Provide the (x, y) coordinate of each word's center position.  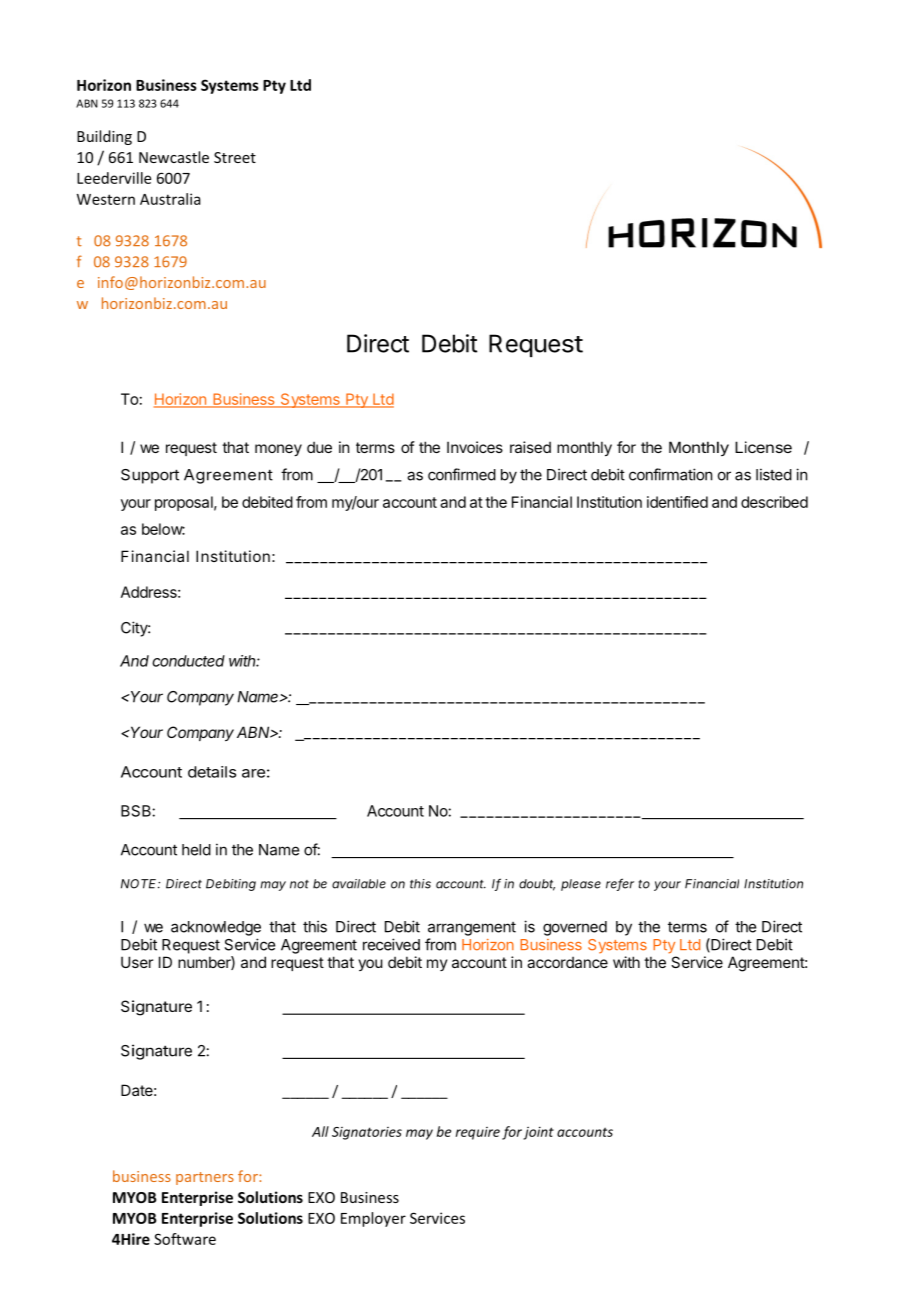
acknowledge (216, 928)
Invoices (475, 447)
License (763, 447)
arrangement (472, 929)
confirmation (670, 474)
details (212, 772)
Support (150, 476)
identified (677, 502)
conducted (188, 661)
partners (205, 1178)
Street (235, 157)
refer (620, 884)
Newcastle (174, 157)
